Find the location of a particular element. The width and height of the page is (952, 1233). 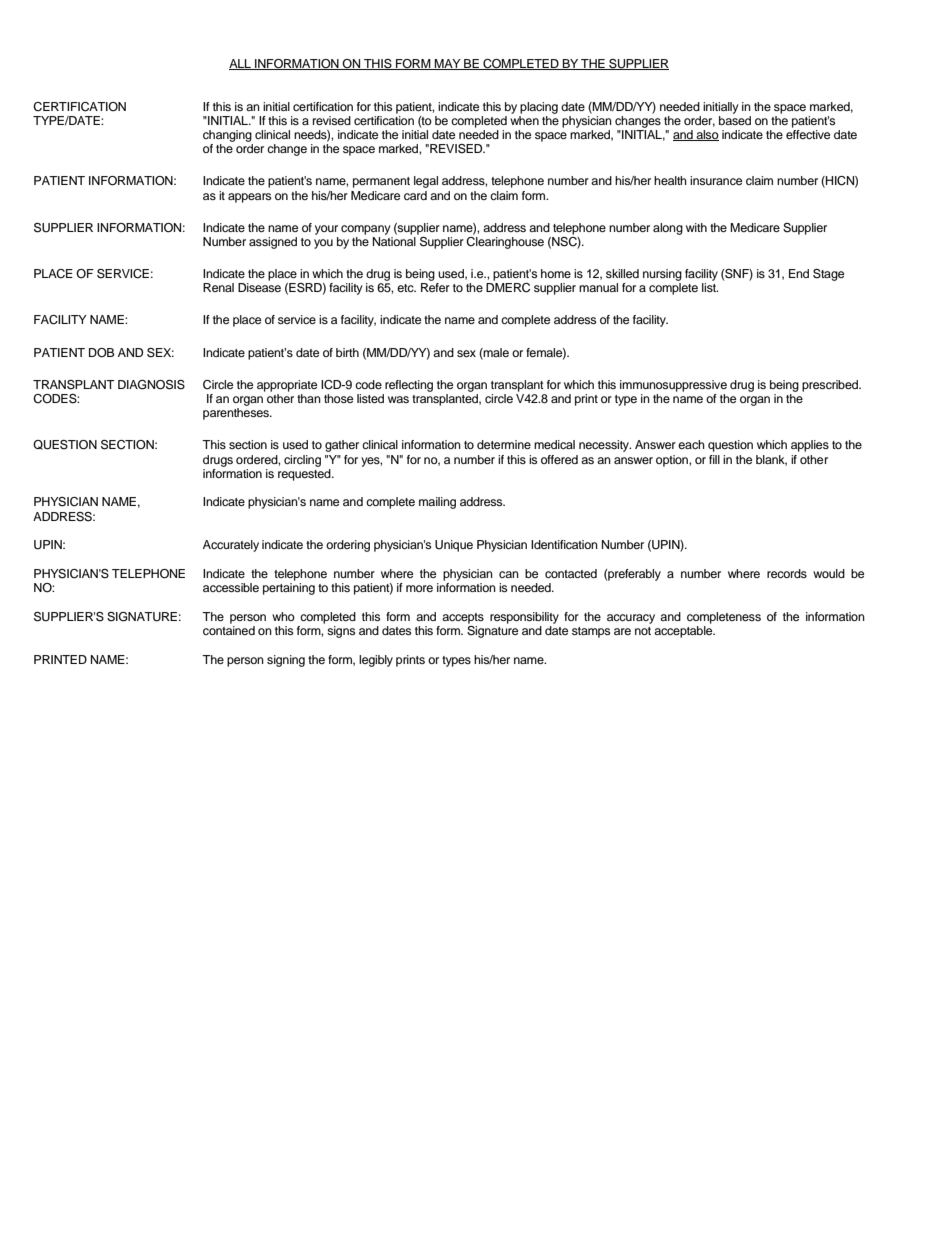

DIAGNOSIS is located at coordinates (151, 385).
